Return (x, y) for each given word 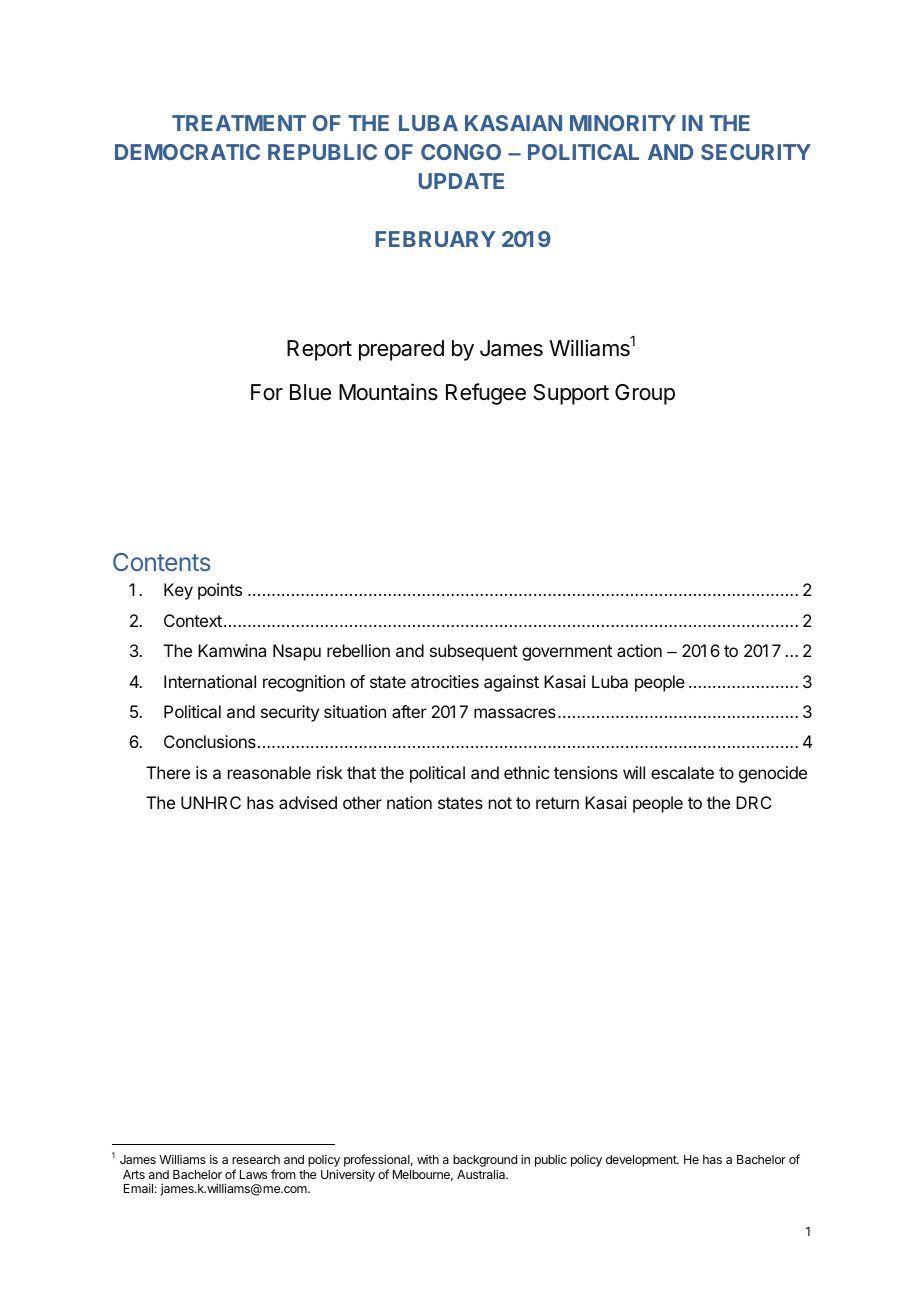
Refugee (486, 394)
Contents (161, 562)
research (256, 1159)
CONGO (461, 152)
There (168, 772)
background (485, 1162)
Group (645, 394)
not (500, 803)
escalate (682, 772)
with (428, 1159)
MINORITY (623, 123)
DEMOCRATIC (187, 152)
